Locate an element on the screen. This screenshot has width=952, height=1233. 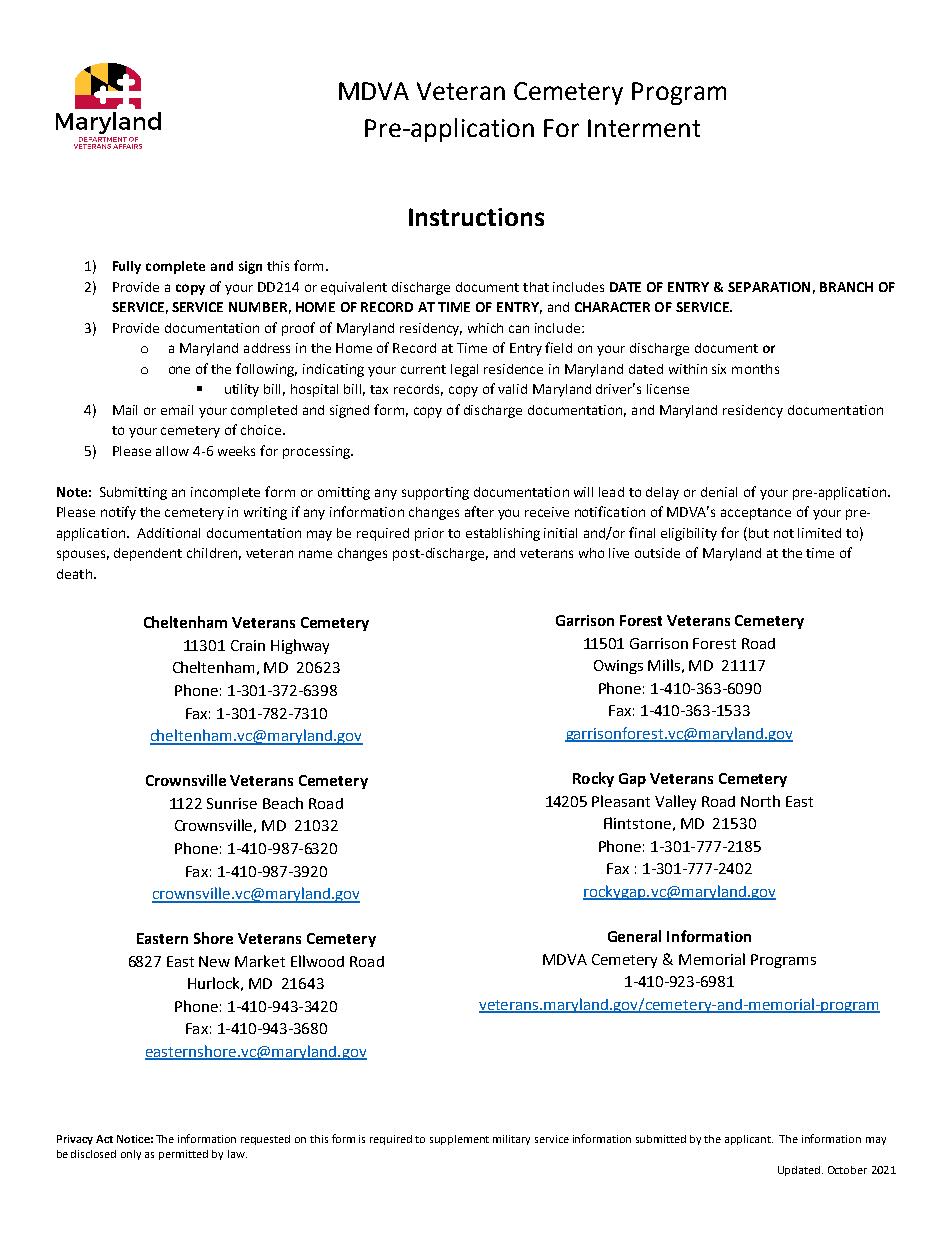
Highway is located at coordinates (300, 646).
